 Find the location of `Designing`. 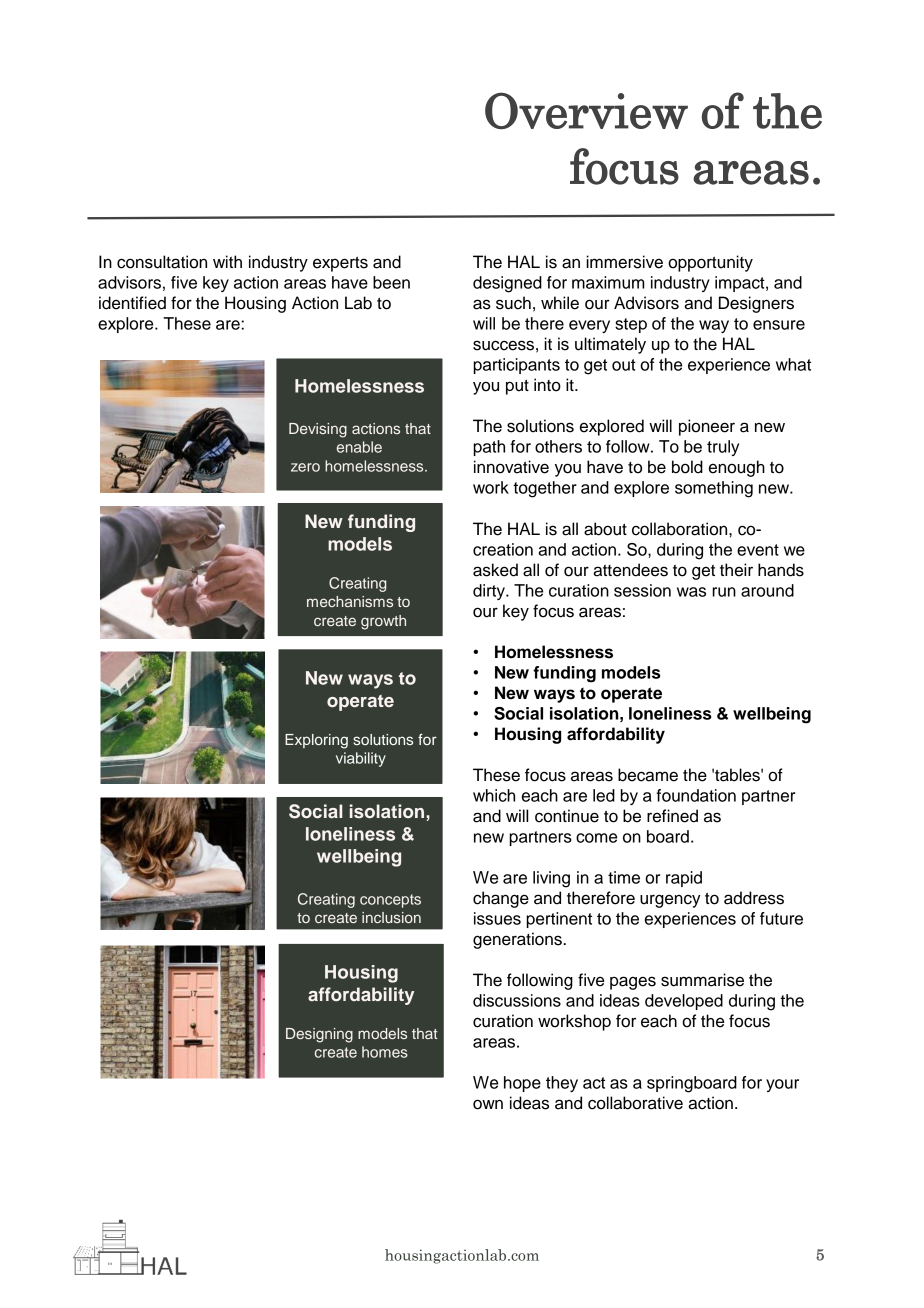

Designing is located at coordinates (319, 1035).
